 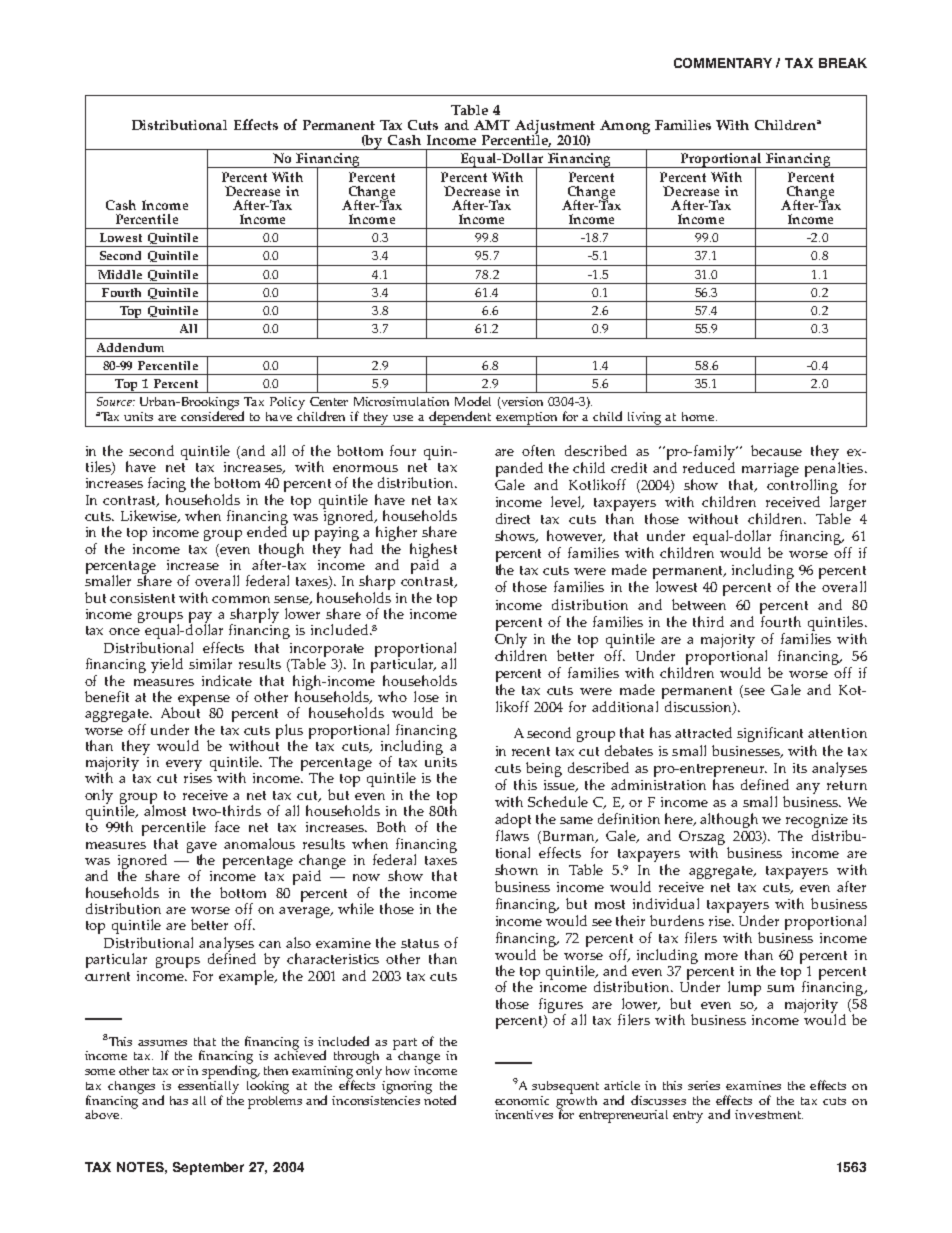 I want to click on Middle, so click(x=120, y=274).
